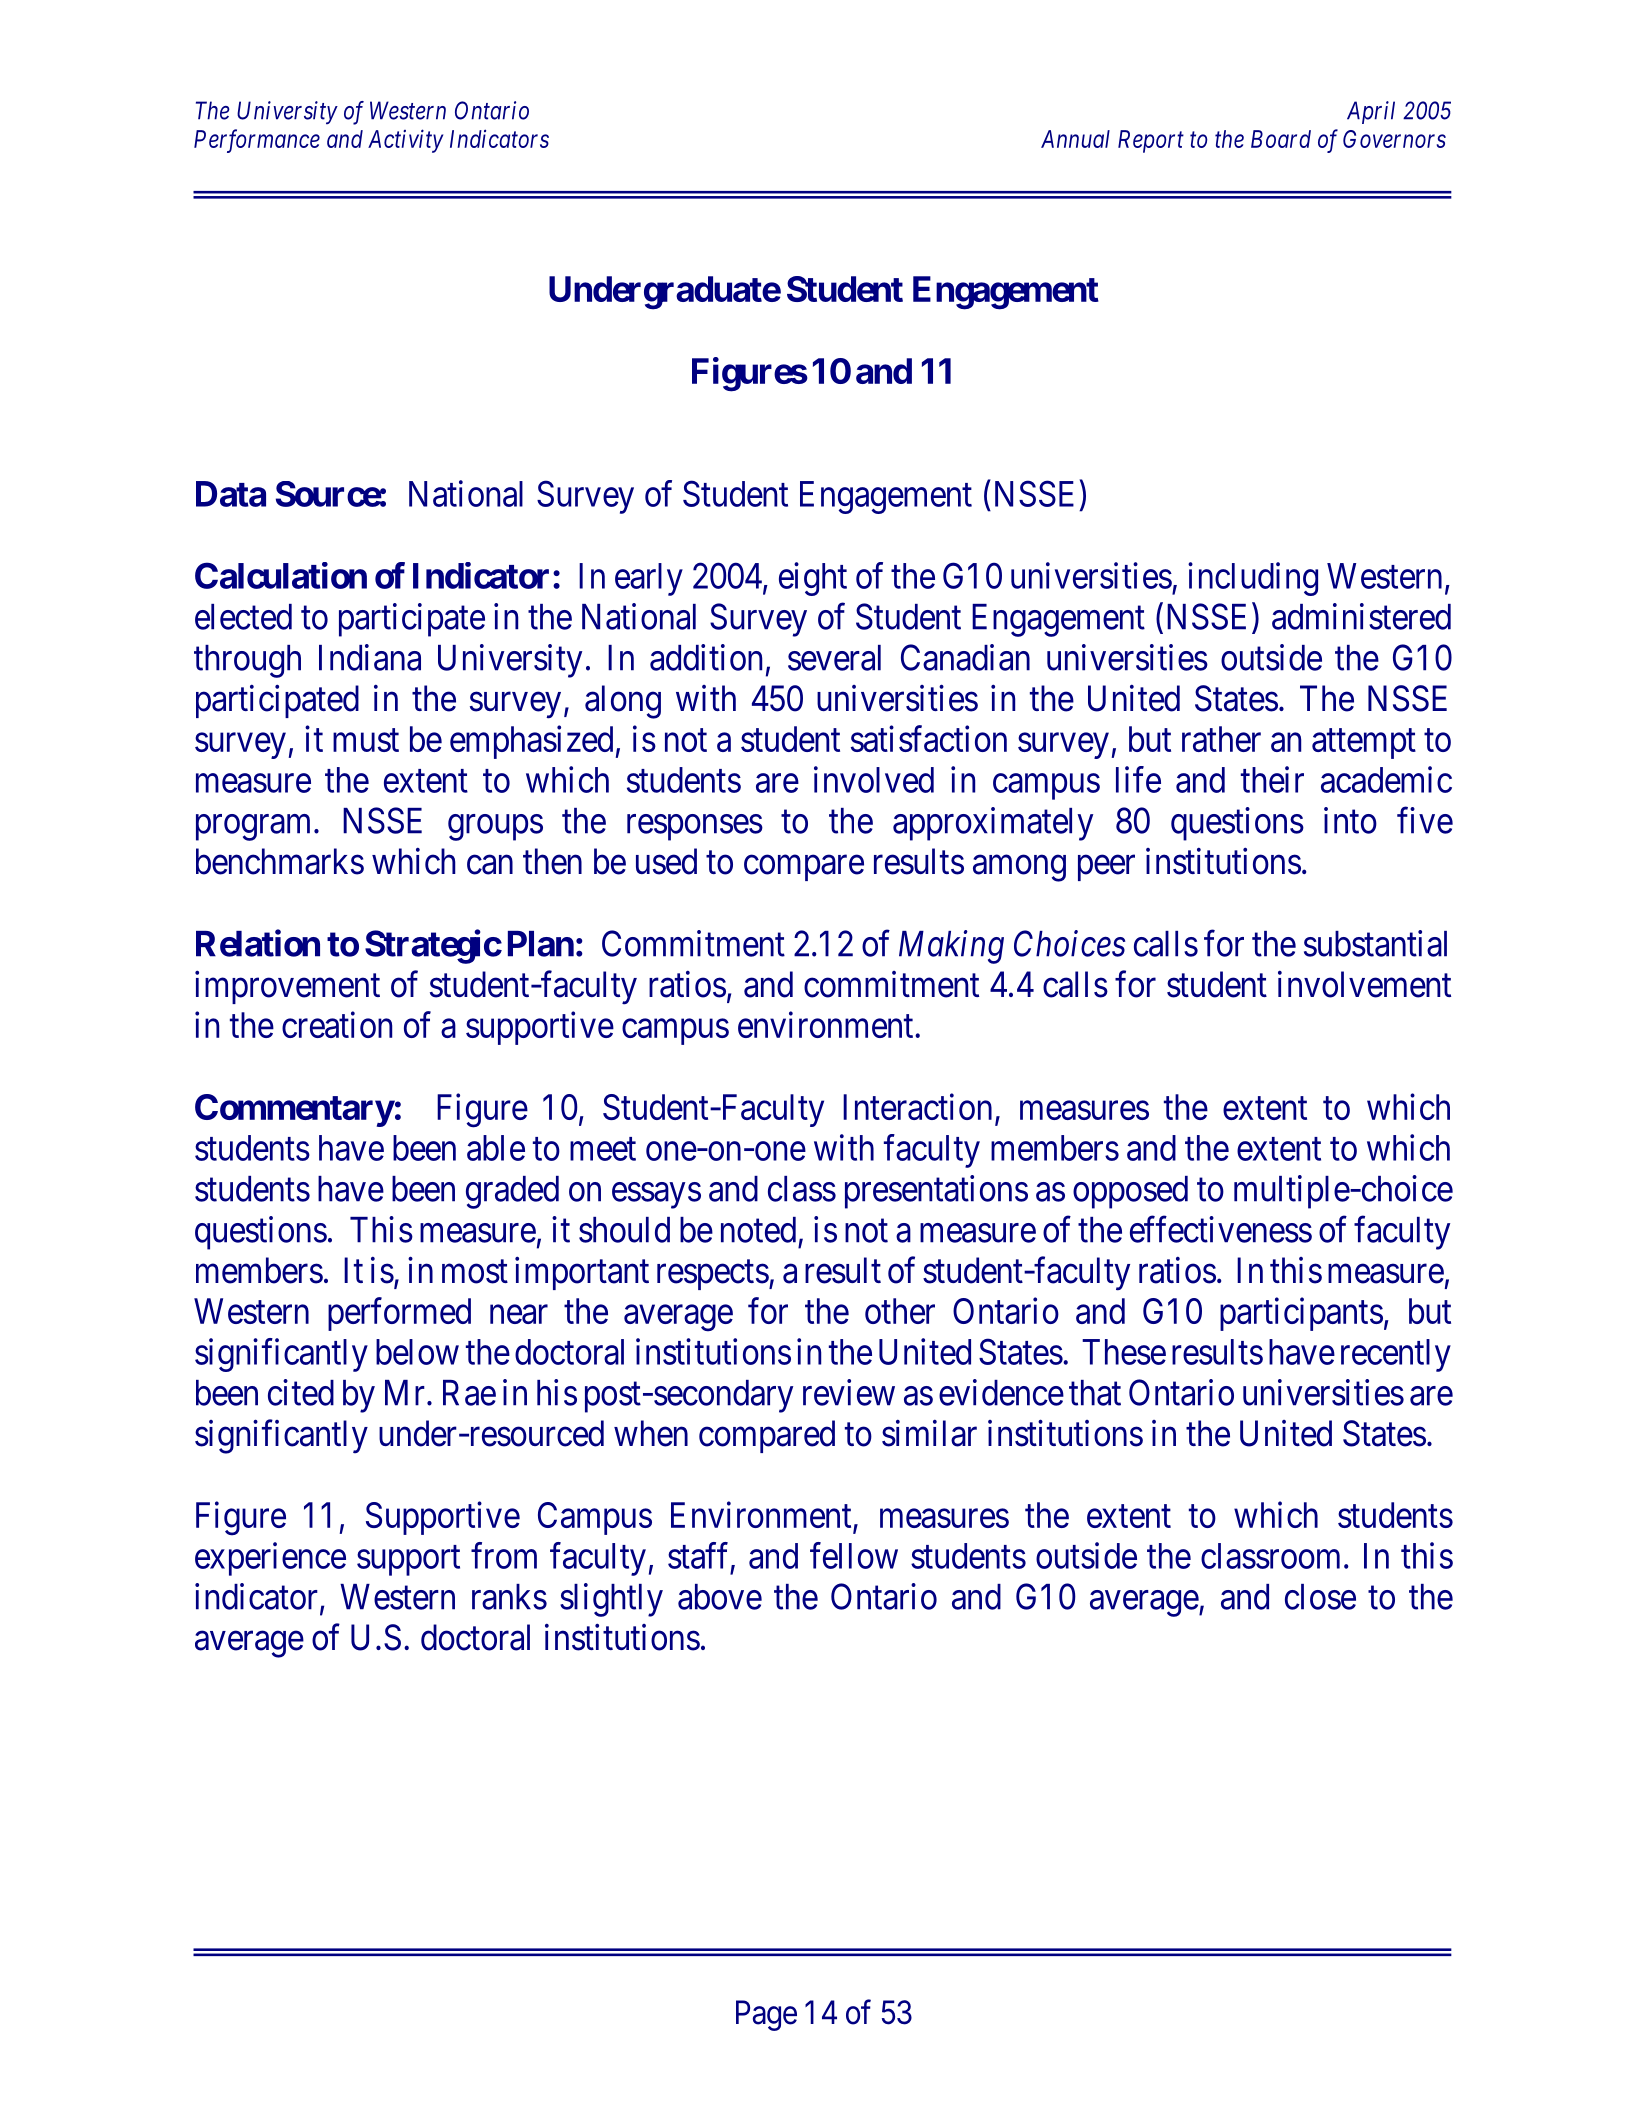 The width and height of the page is (1645, 2128). Describe the element at coordinates (337, 1024) in the page. I see `creation` at that location.
